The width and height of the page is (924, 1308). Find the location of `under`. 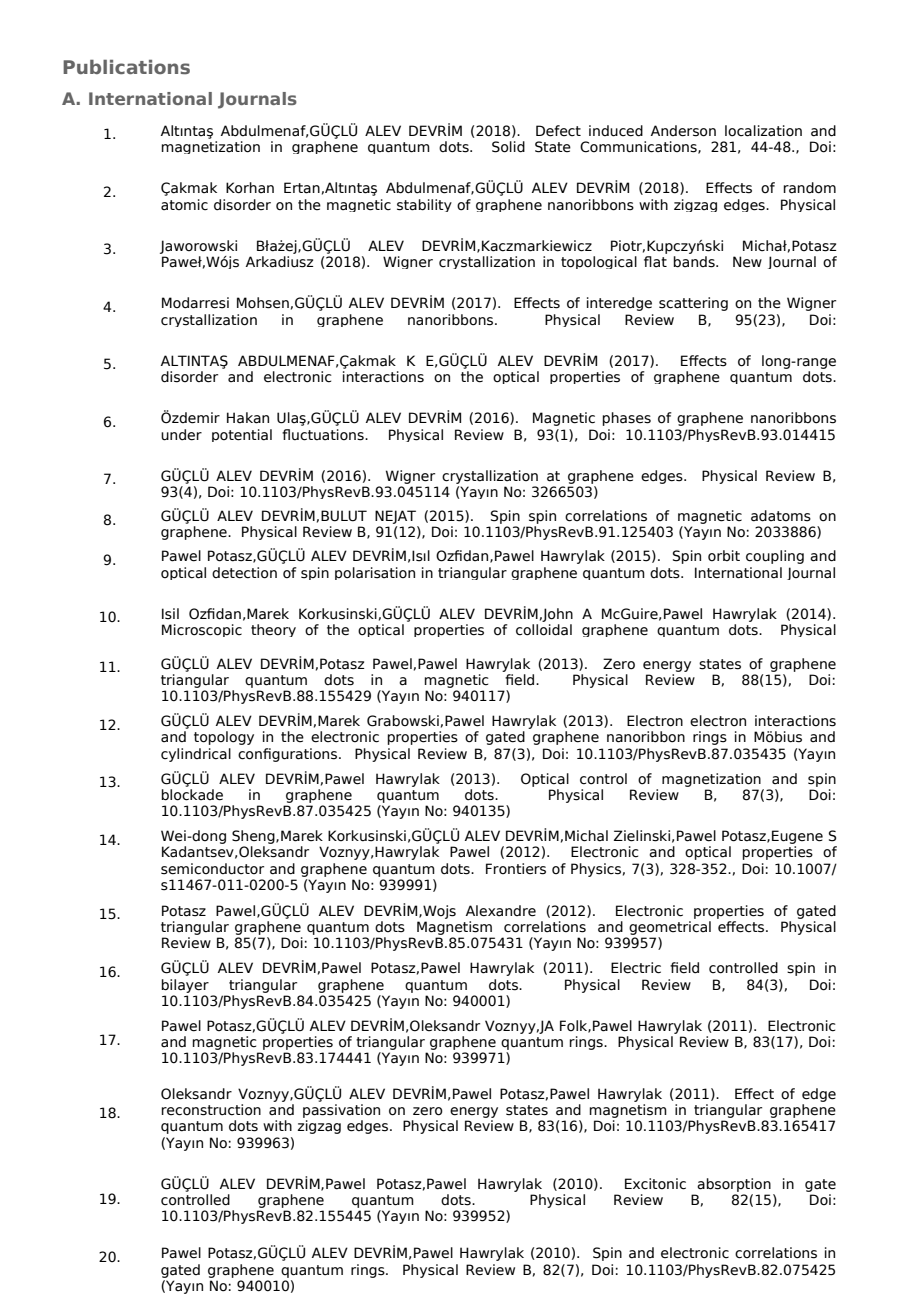

under is located at coordinates (181, 435).
